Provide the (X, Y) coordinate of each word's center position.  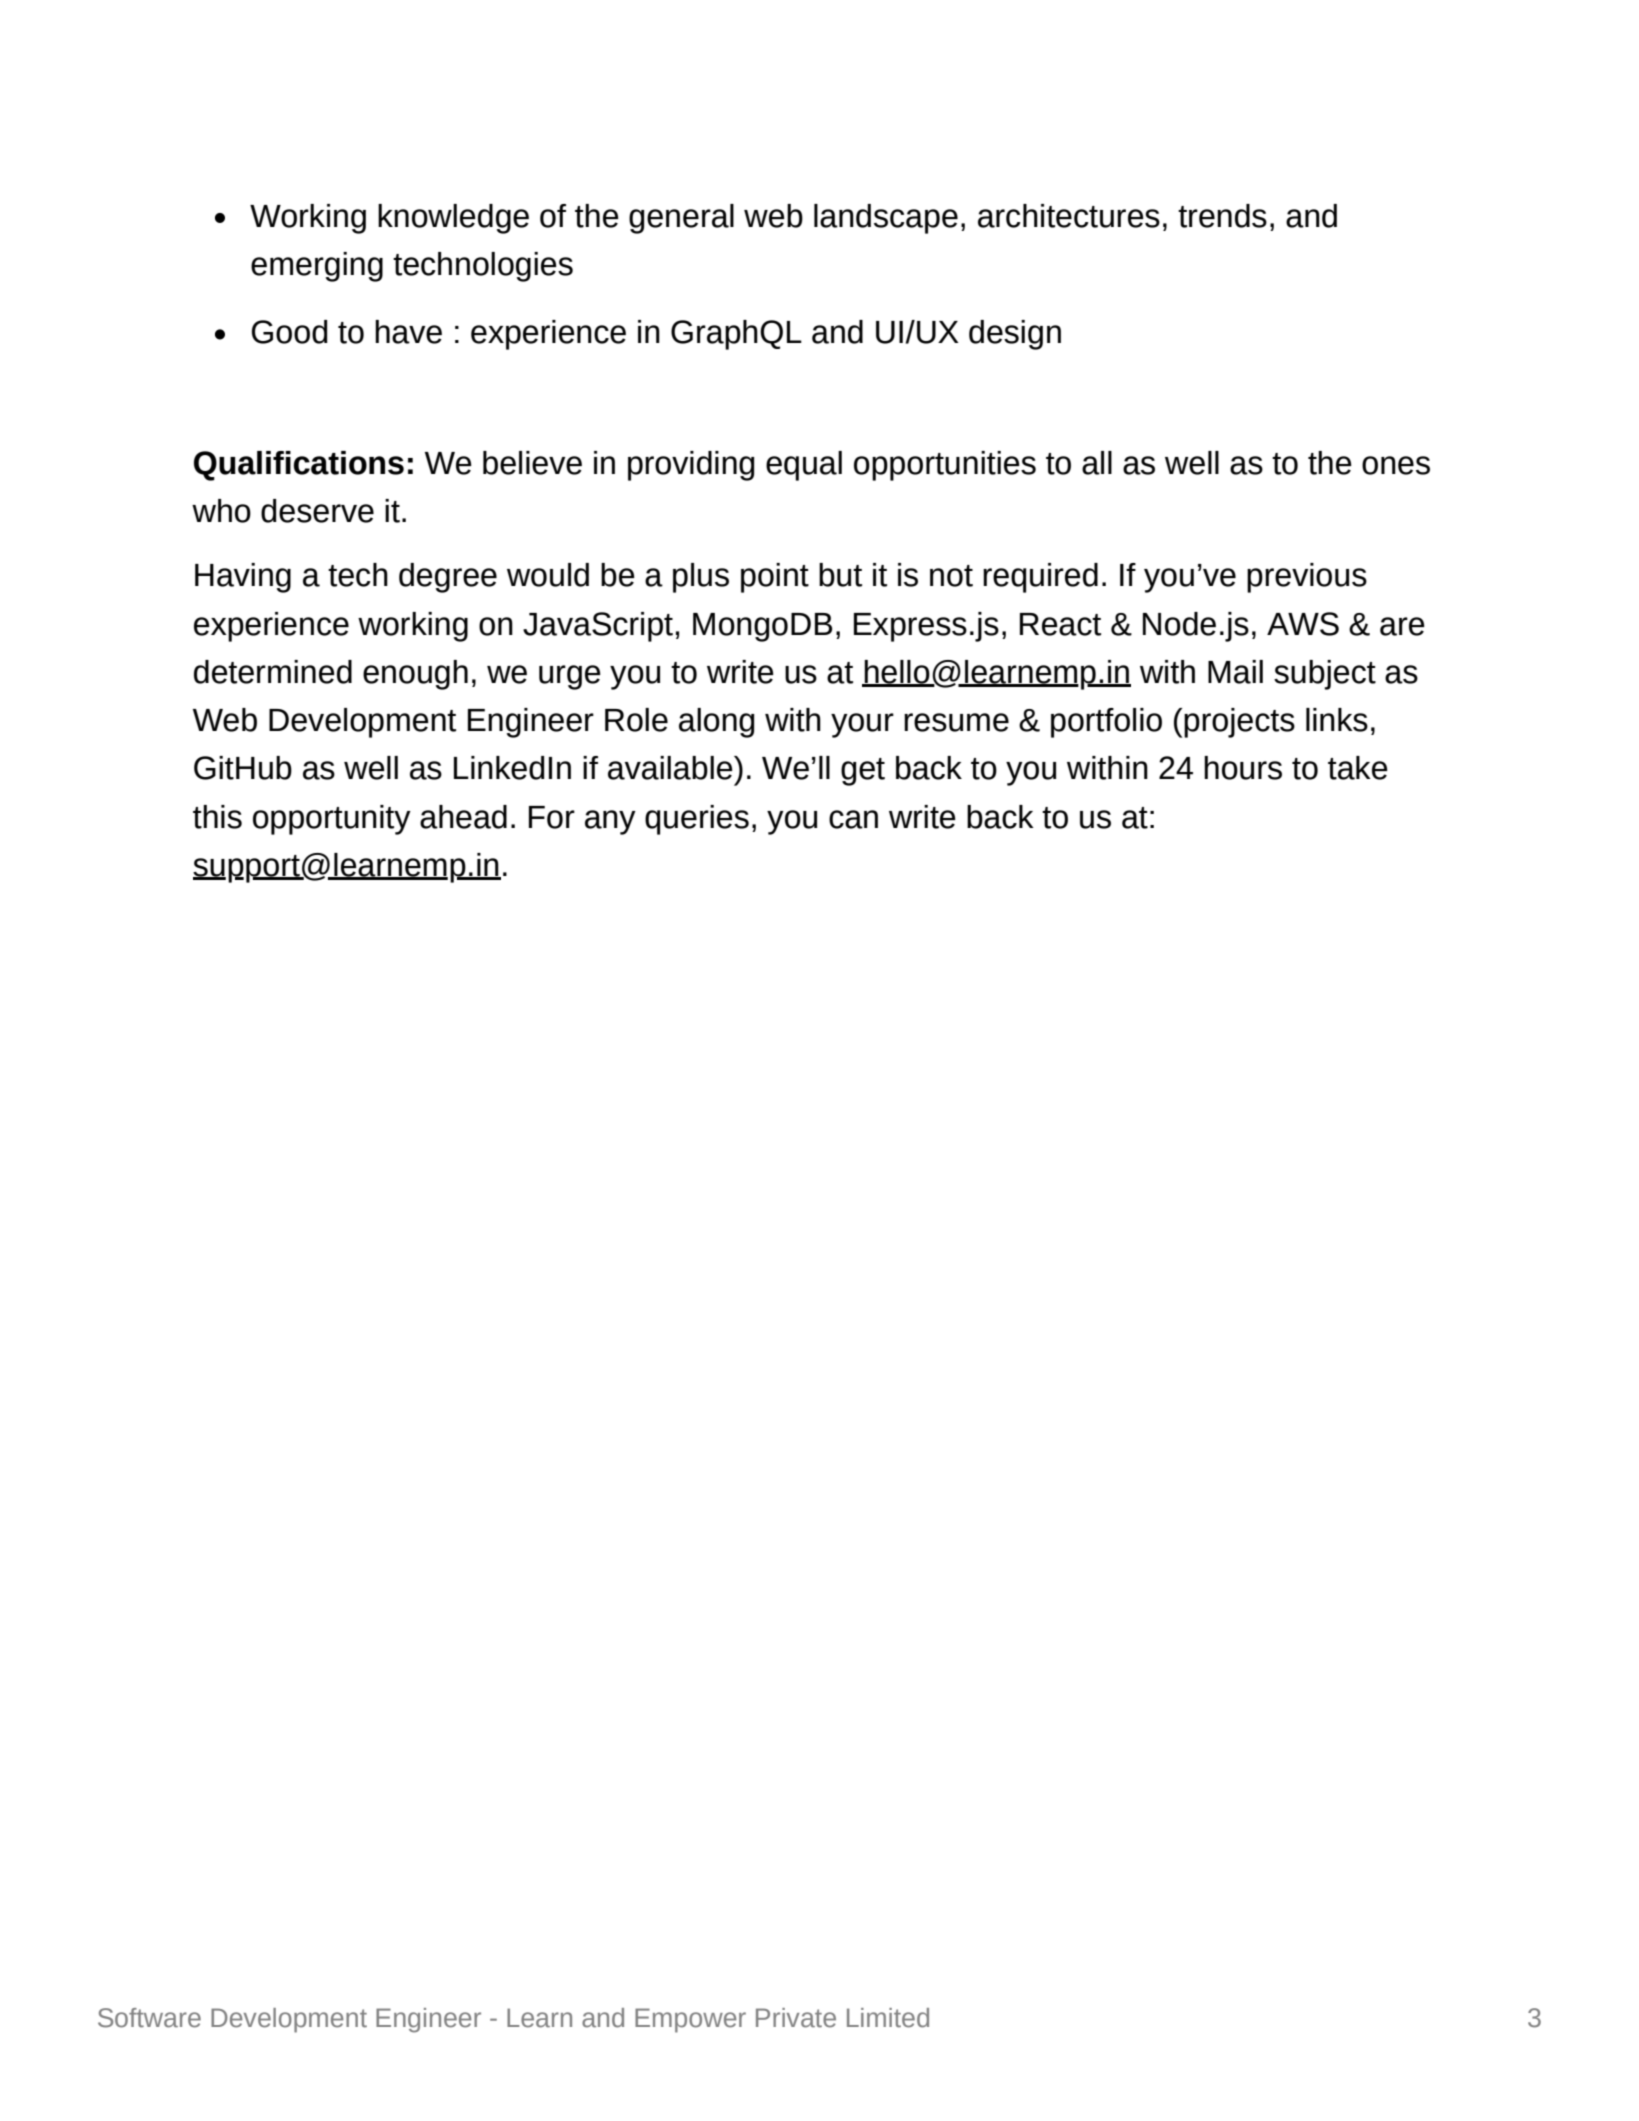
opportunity (332, 820)
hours (1243, 768)
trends (1222, 216)
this (217, 817)
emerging (317, 267)
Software (149, 2018)
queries (697, 820)
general (681, 219)
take (1358, 768)
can (853, 819)
